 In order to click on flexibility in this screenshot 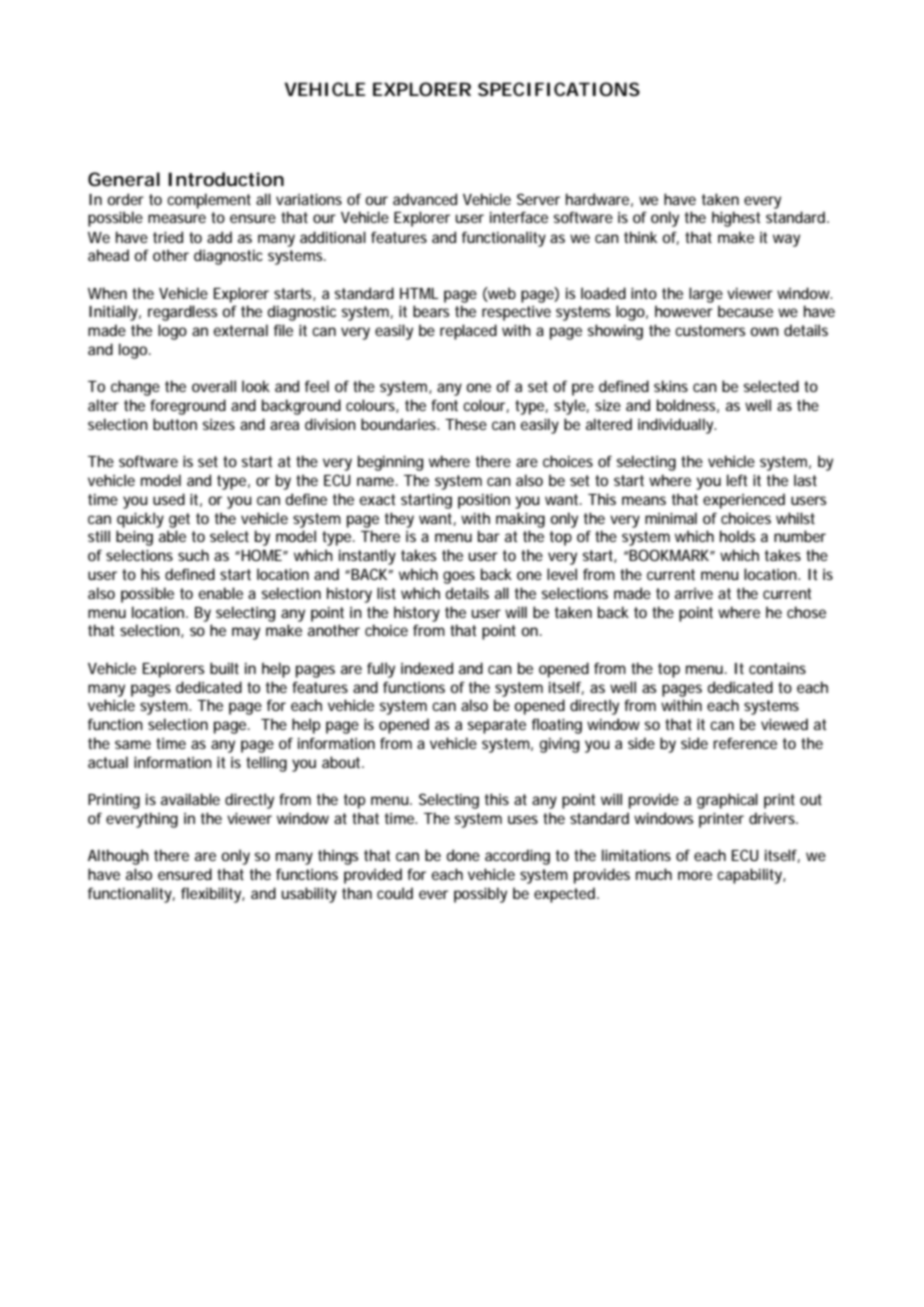, I will do `click(213, 895)`.
